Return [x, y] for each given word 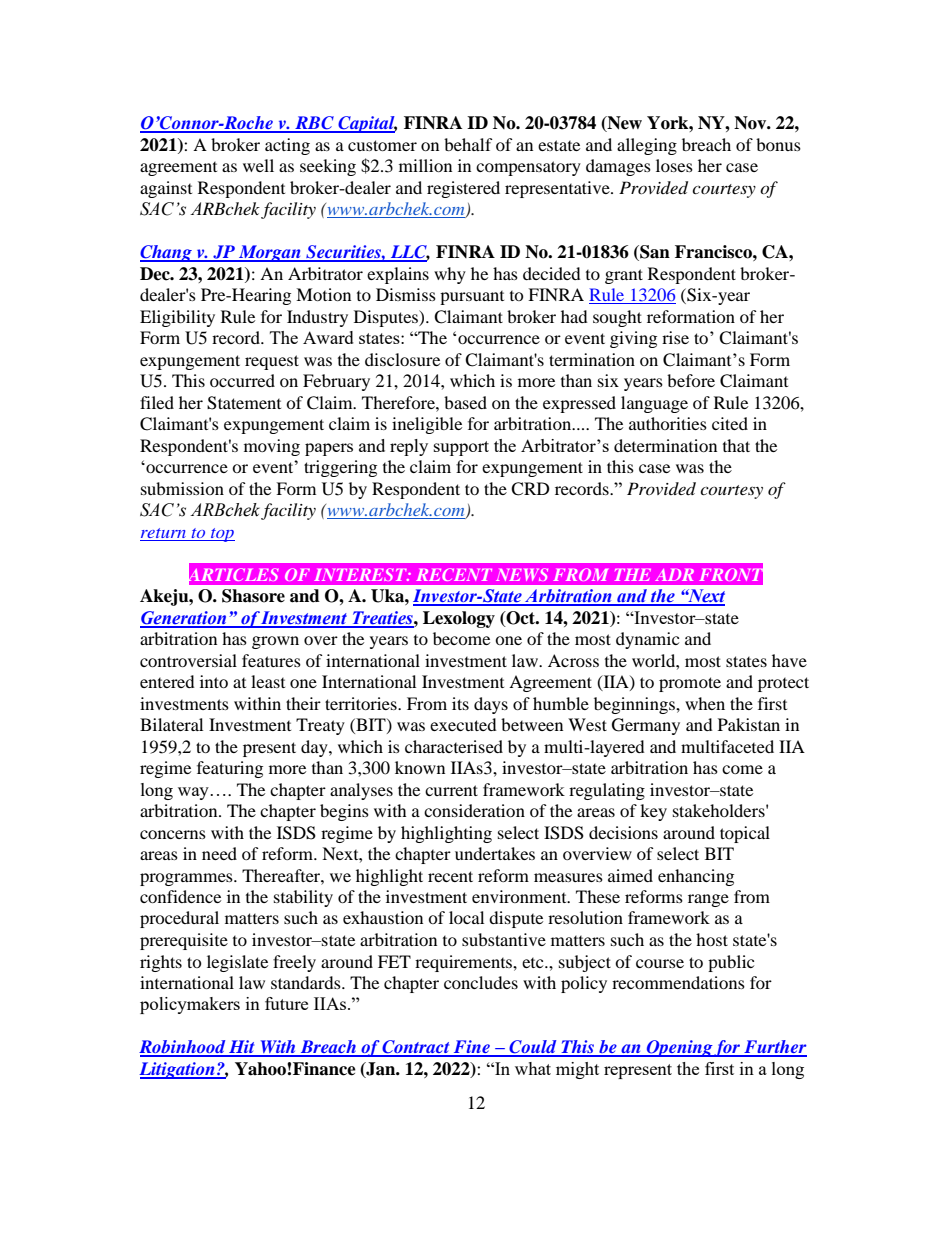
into [214, 681]
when [705, 703]
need [219, 853]
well [258, 165]
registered [463, 189]
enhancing [696, 877]
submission [182, 488]
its [460, 703]
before [691, 380]
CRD [530, 489]
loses [674, 165]
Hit [242, 1048]
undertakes [495, 853]
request [272, 362]
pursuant [472, 298]
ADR [674, 575]
